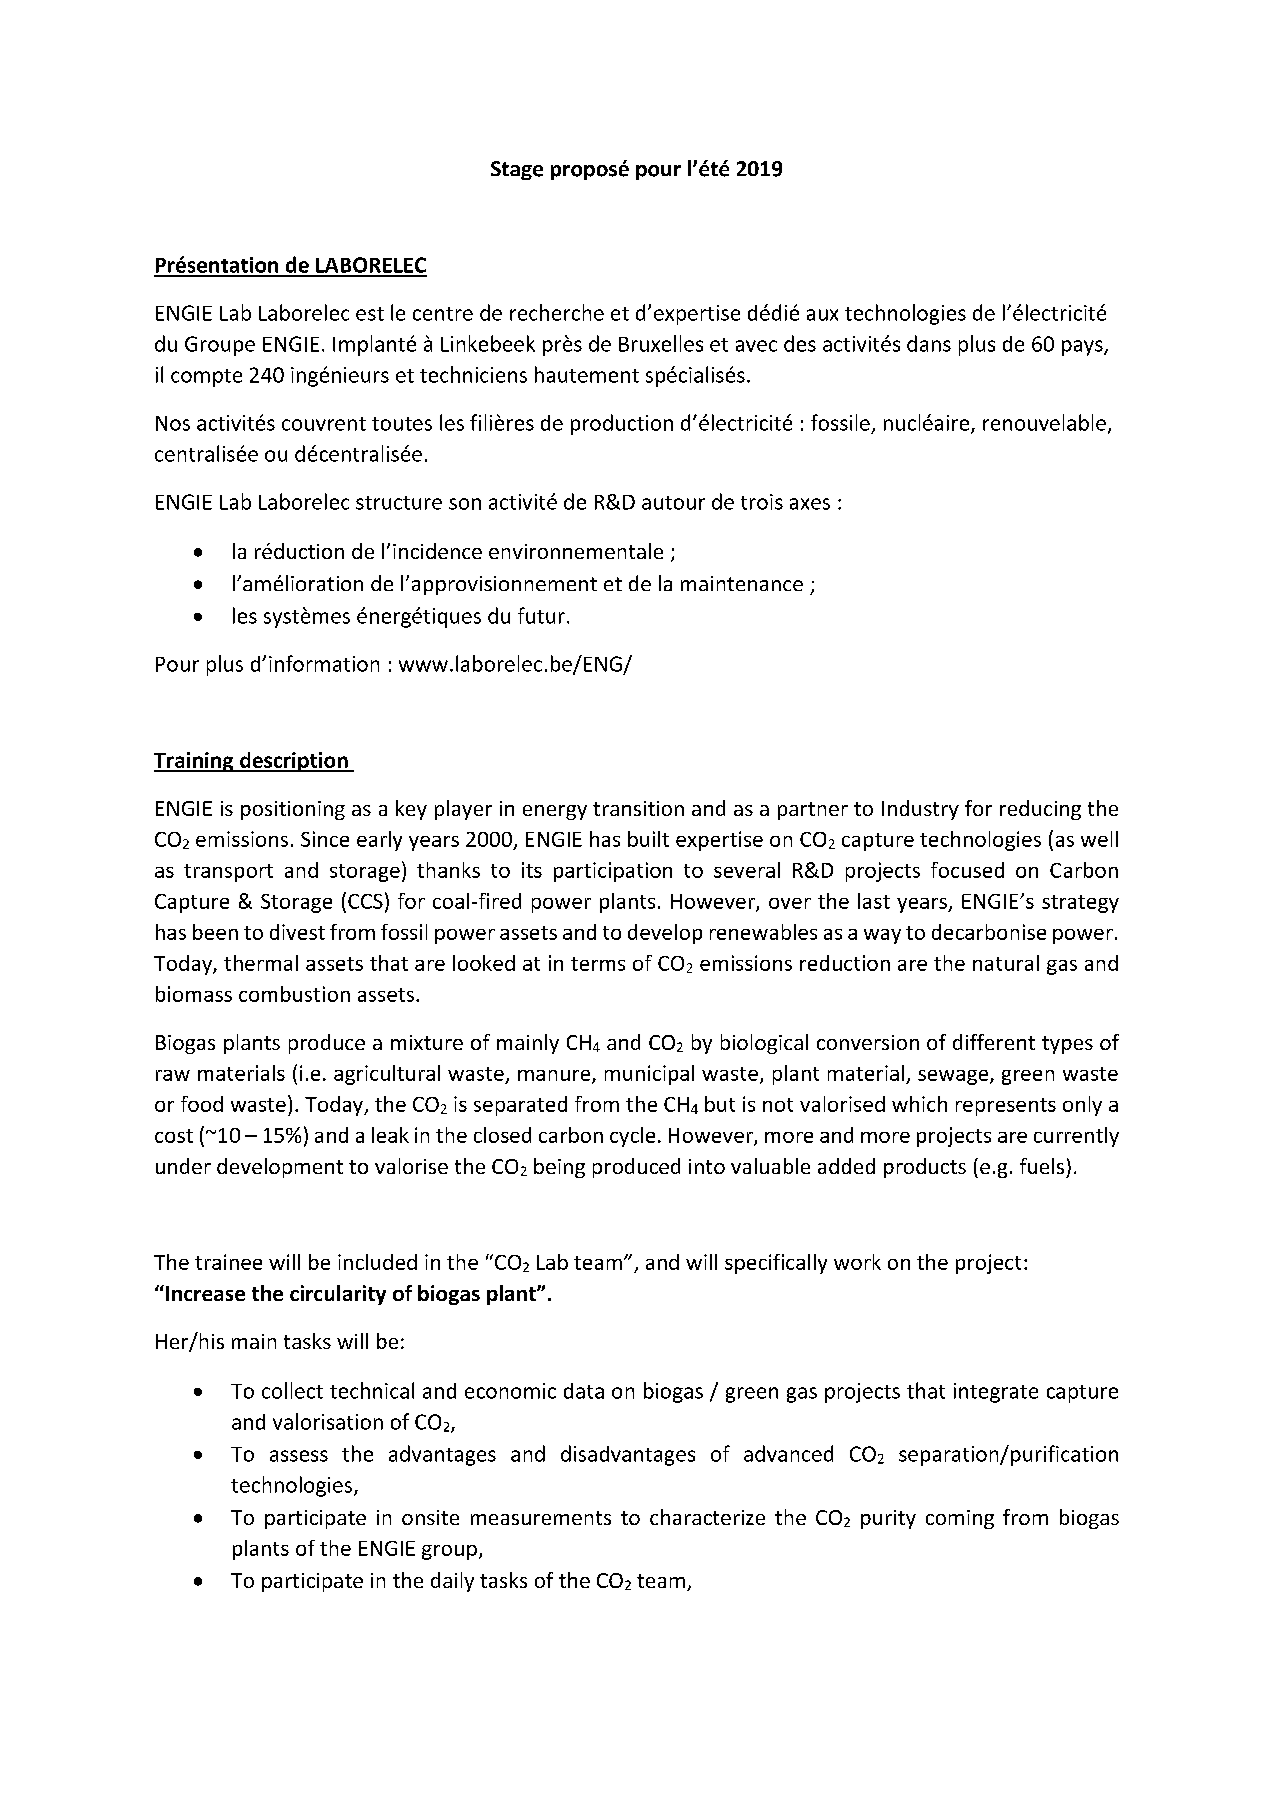 The width and height of the image is (1273, 1800). I want to click on into, so click(707, 1166).
